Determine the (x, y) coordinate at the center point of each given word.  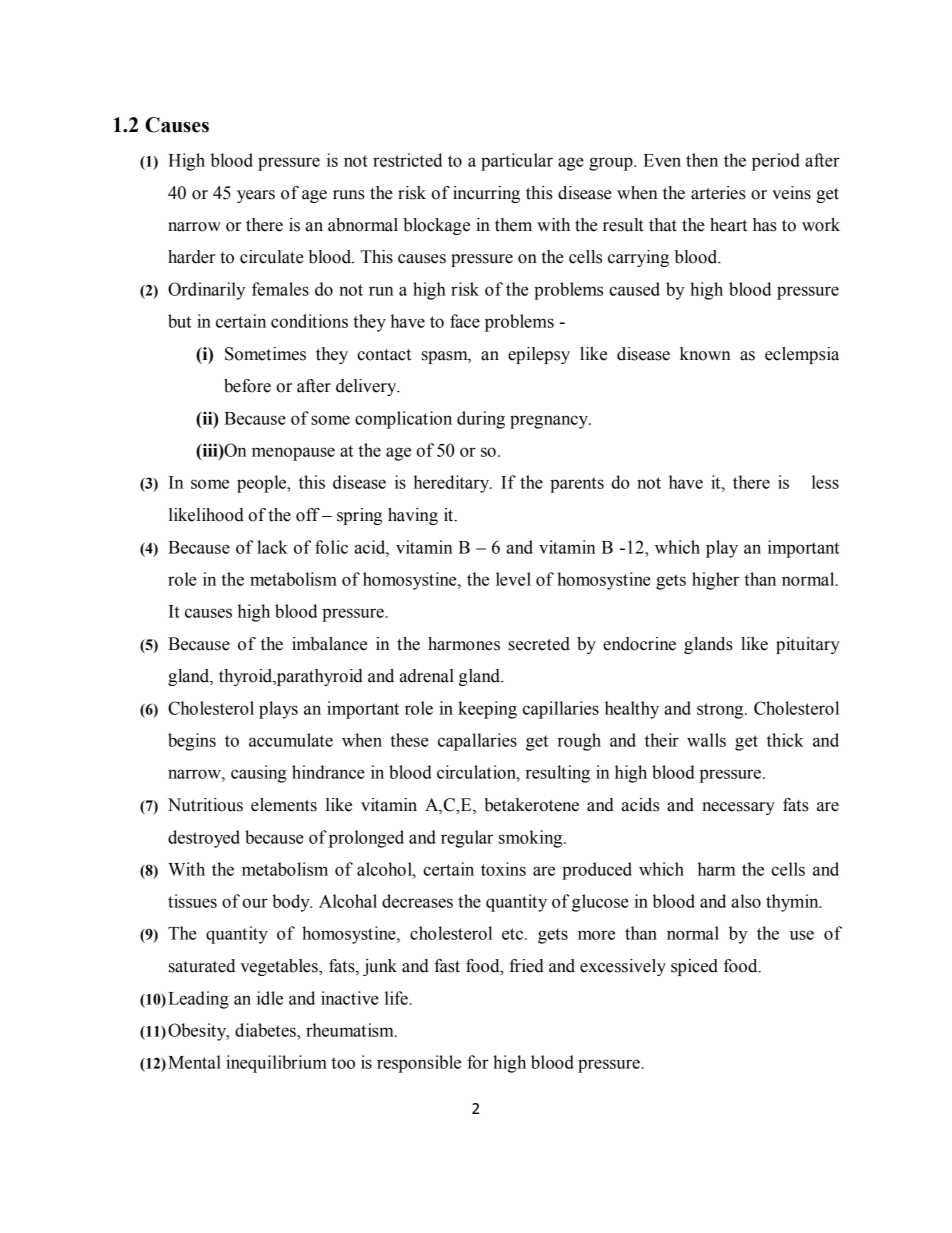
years (256, 196)
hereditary (453, 484)
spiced (694, 967)
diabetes (266, 1030)
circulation (477, 772)
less (825, 482)
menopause (293, 454)
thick (785, 740)
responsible (419, 1064)
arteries (718, 193)
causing (258, 774)
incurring (486, 194)
